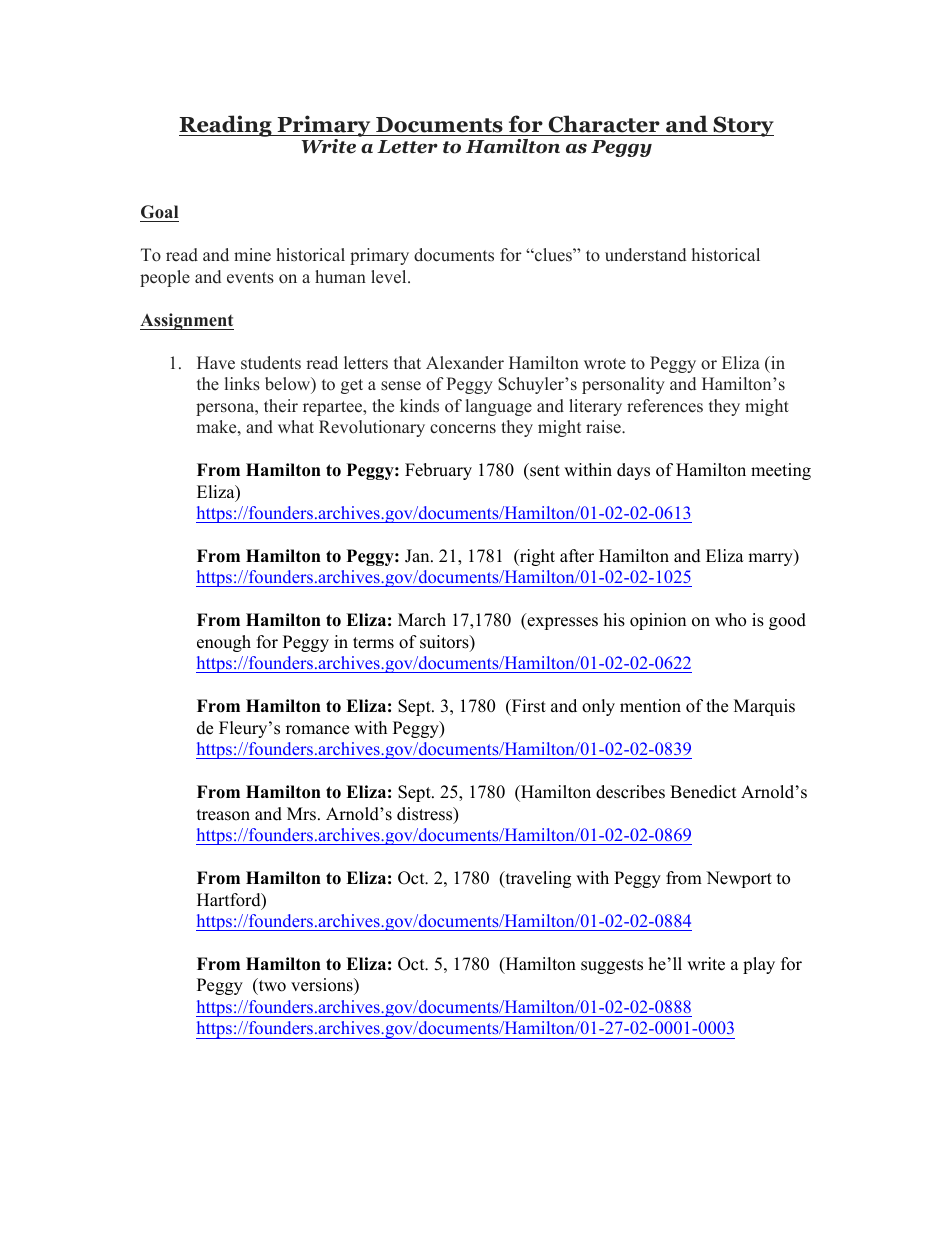  Describe the element at coordinates (159, 212) in the image. I see `Goal` at that location.
